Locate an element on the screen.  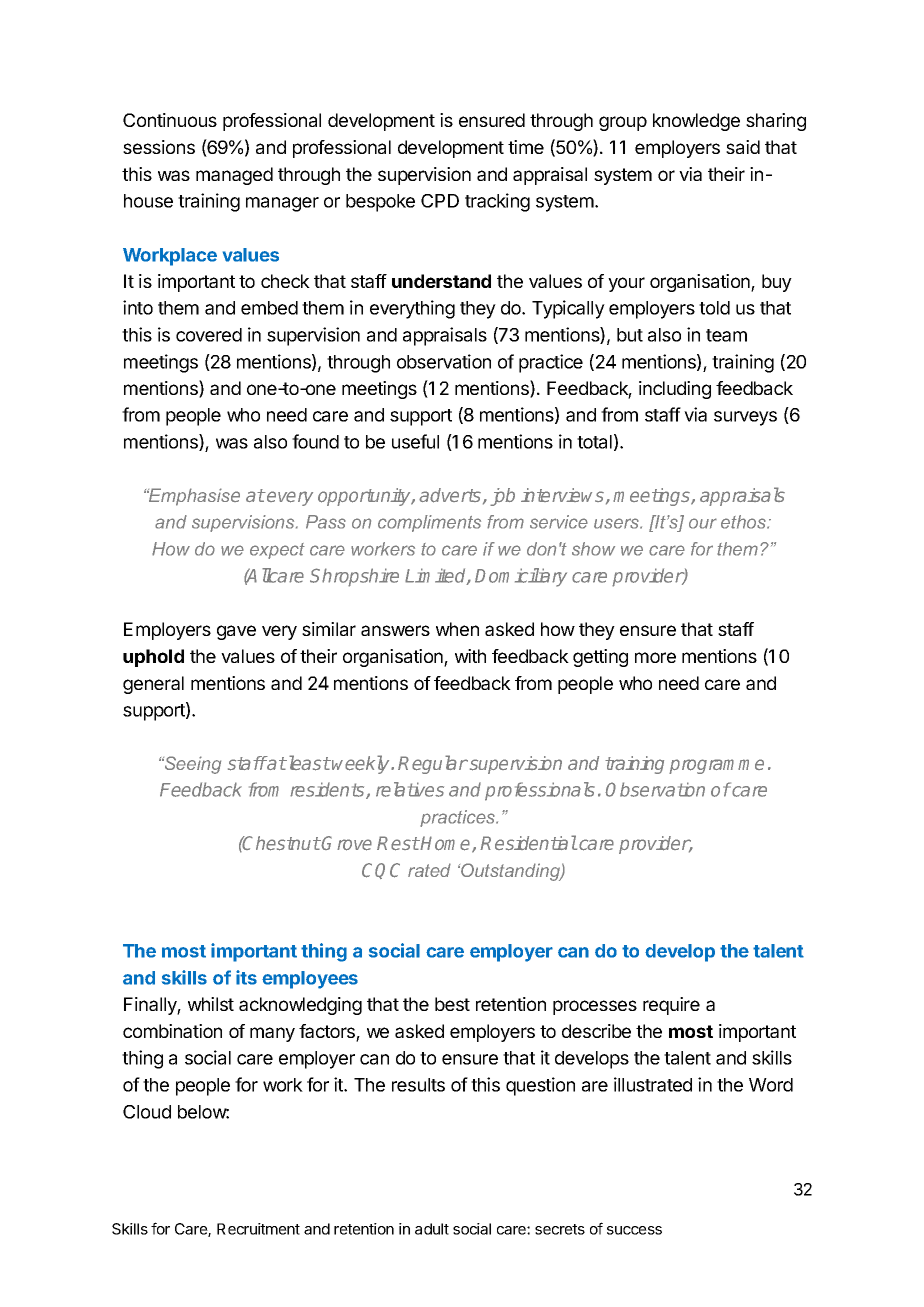
more is located at coordinates (655, 657).
